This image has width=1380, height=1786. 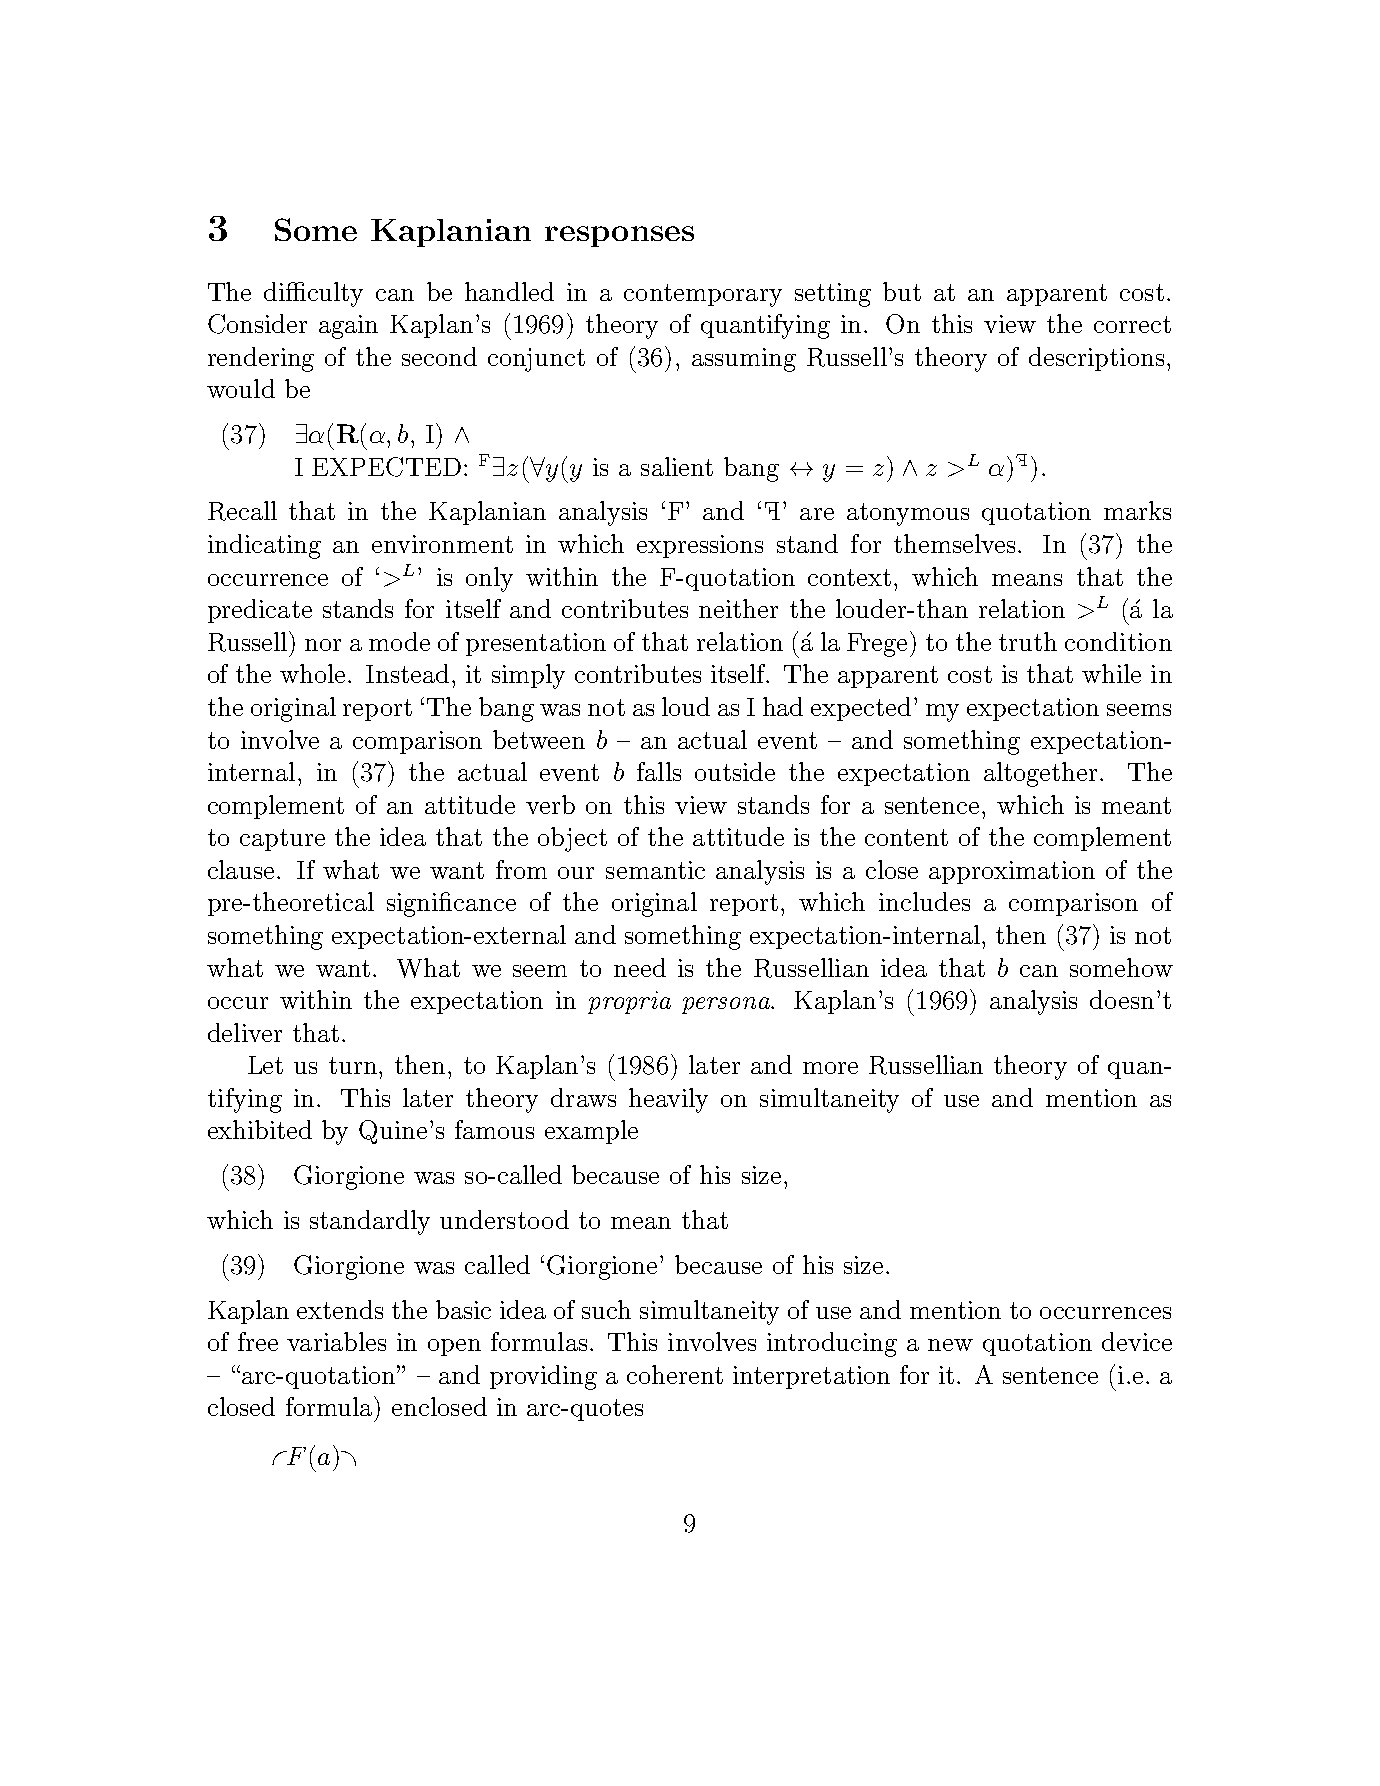 What do you see at coordinates (703, 295) in the image?
I see `contemporary` at bounding box center [703, 295].
